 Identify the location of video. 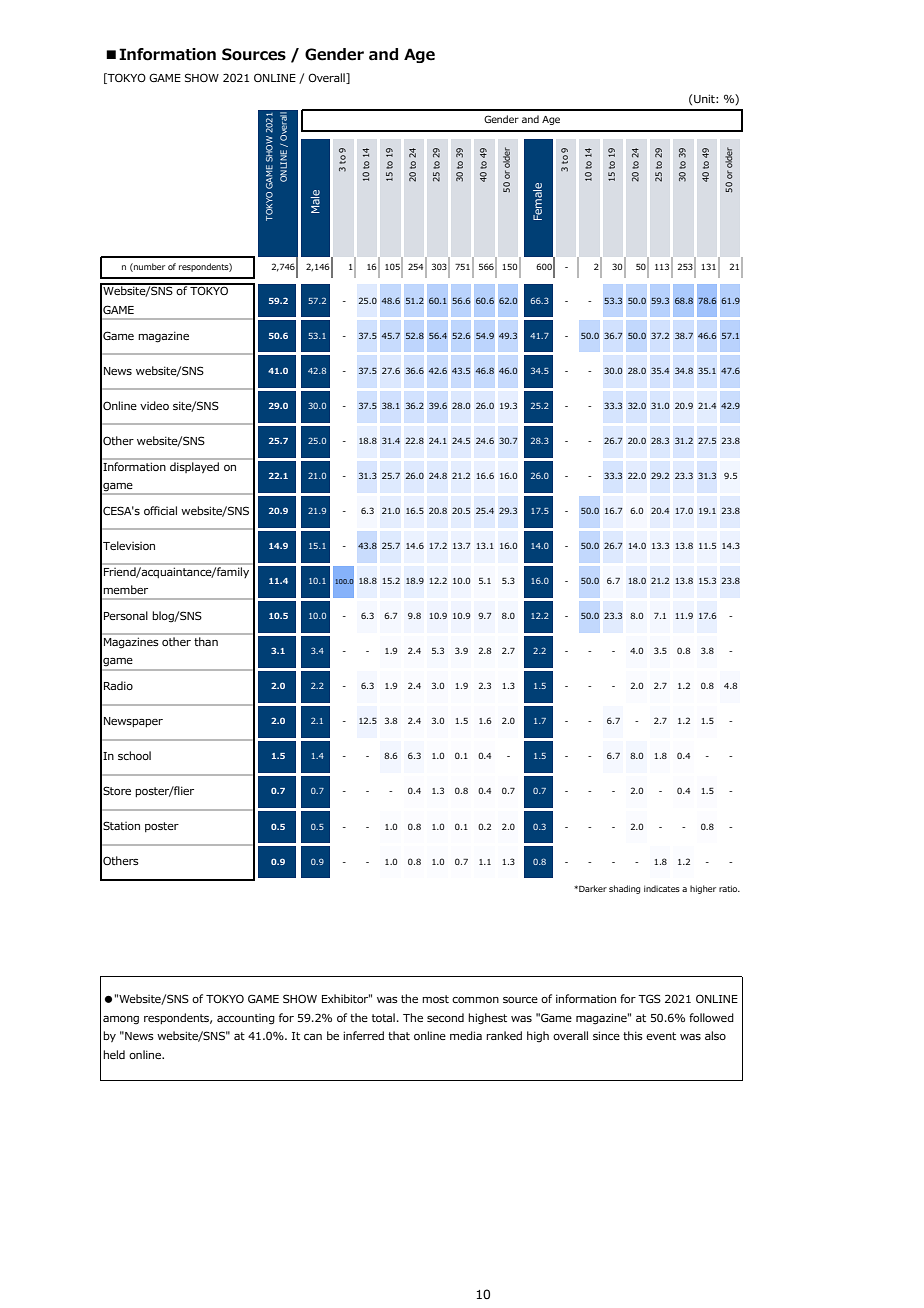
(154, 405).
